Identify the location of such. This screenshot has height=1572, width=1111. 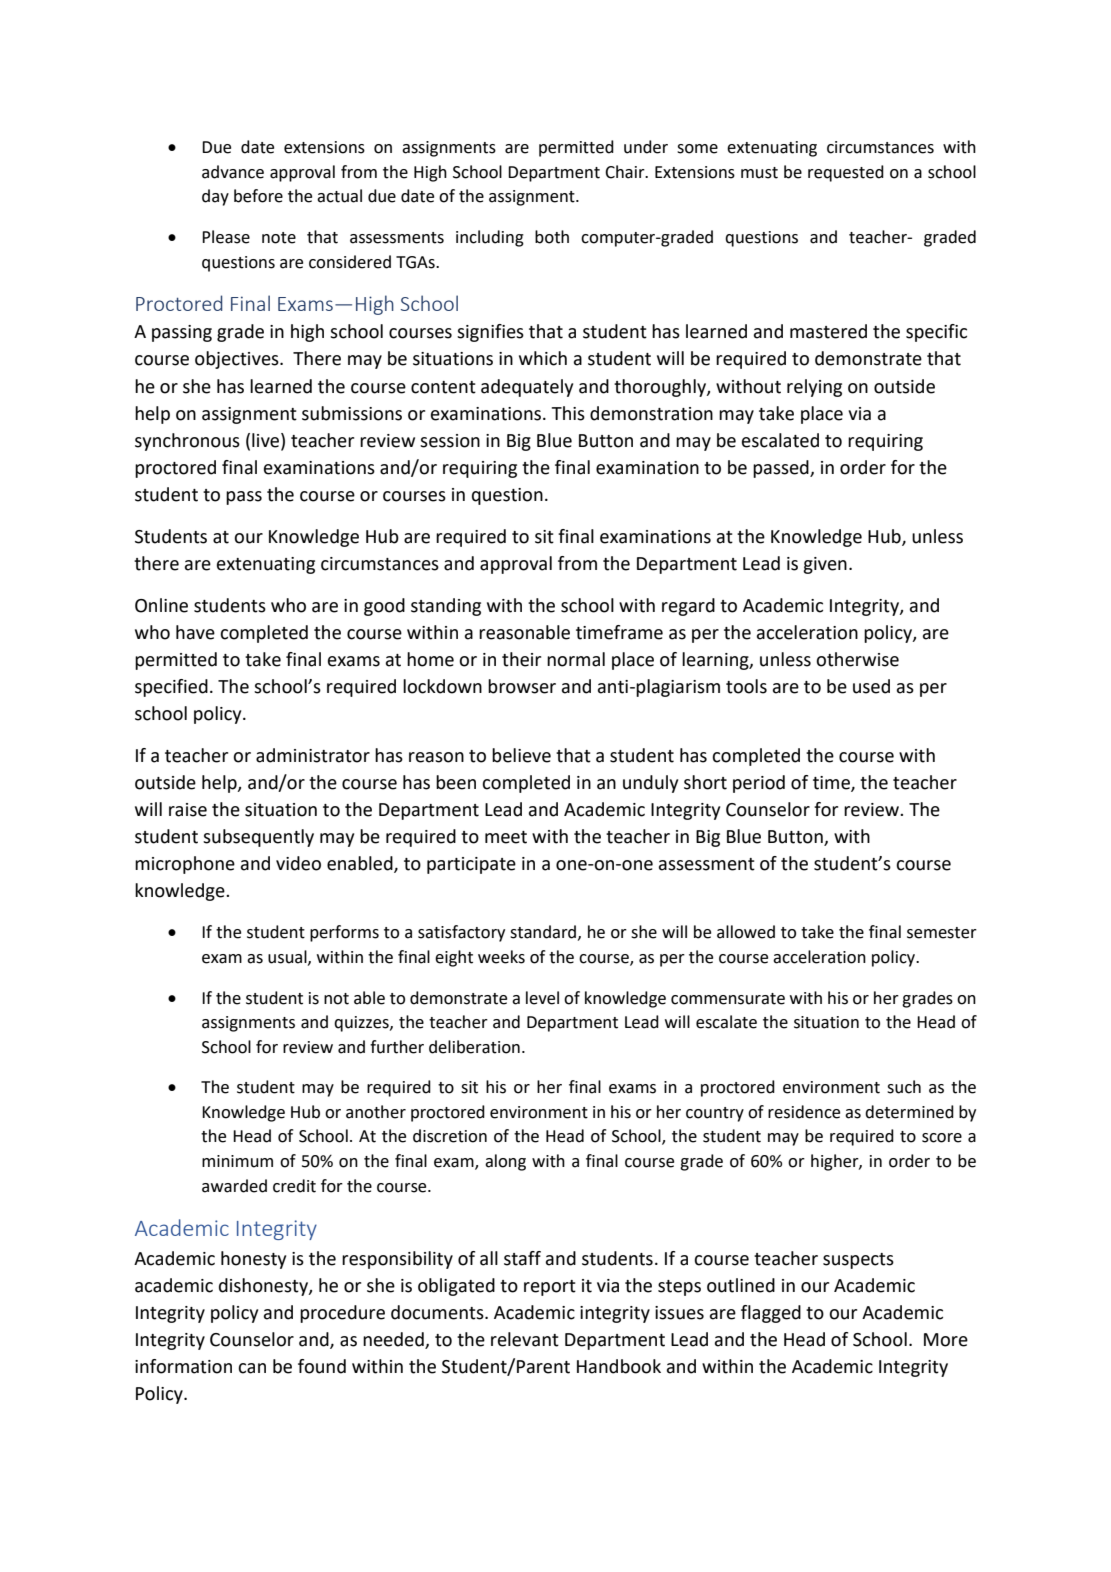
(904, 1087).
